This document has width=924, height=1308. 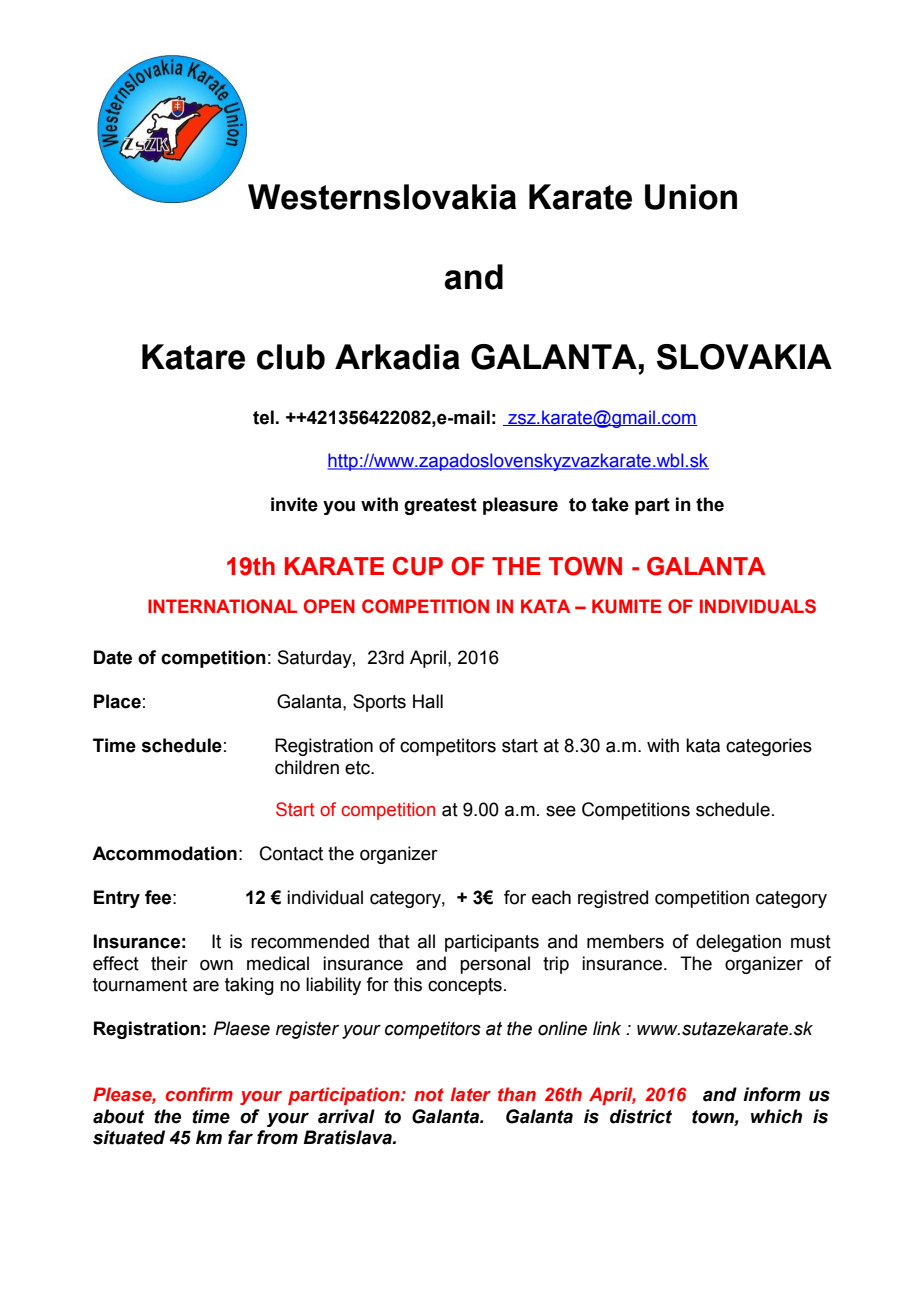 What do you see at coordinates (199, 1094) in the document?
I see `confirm` at bounding box center [199, 1094].
